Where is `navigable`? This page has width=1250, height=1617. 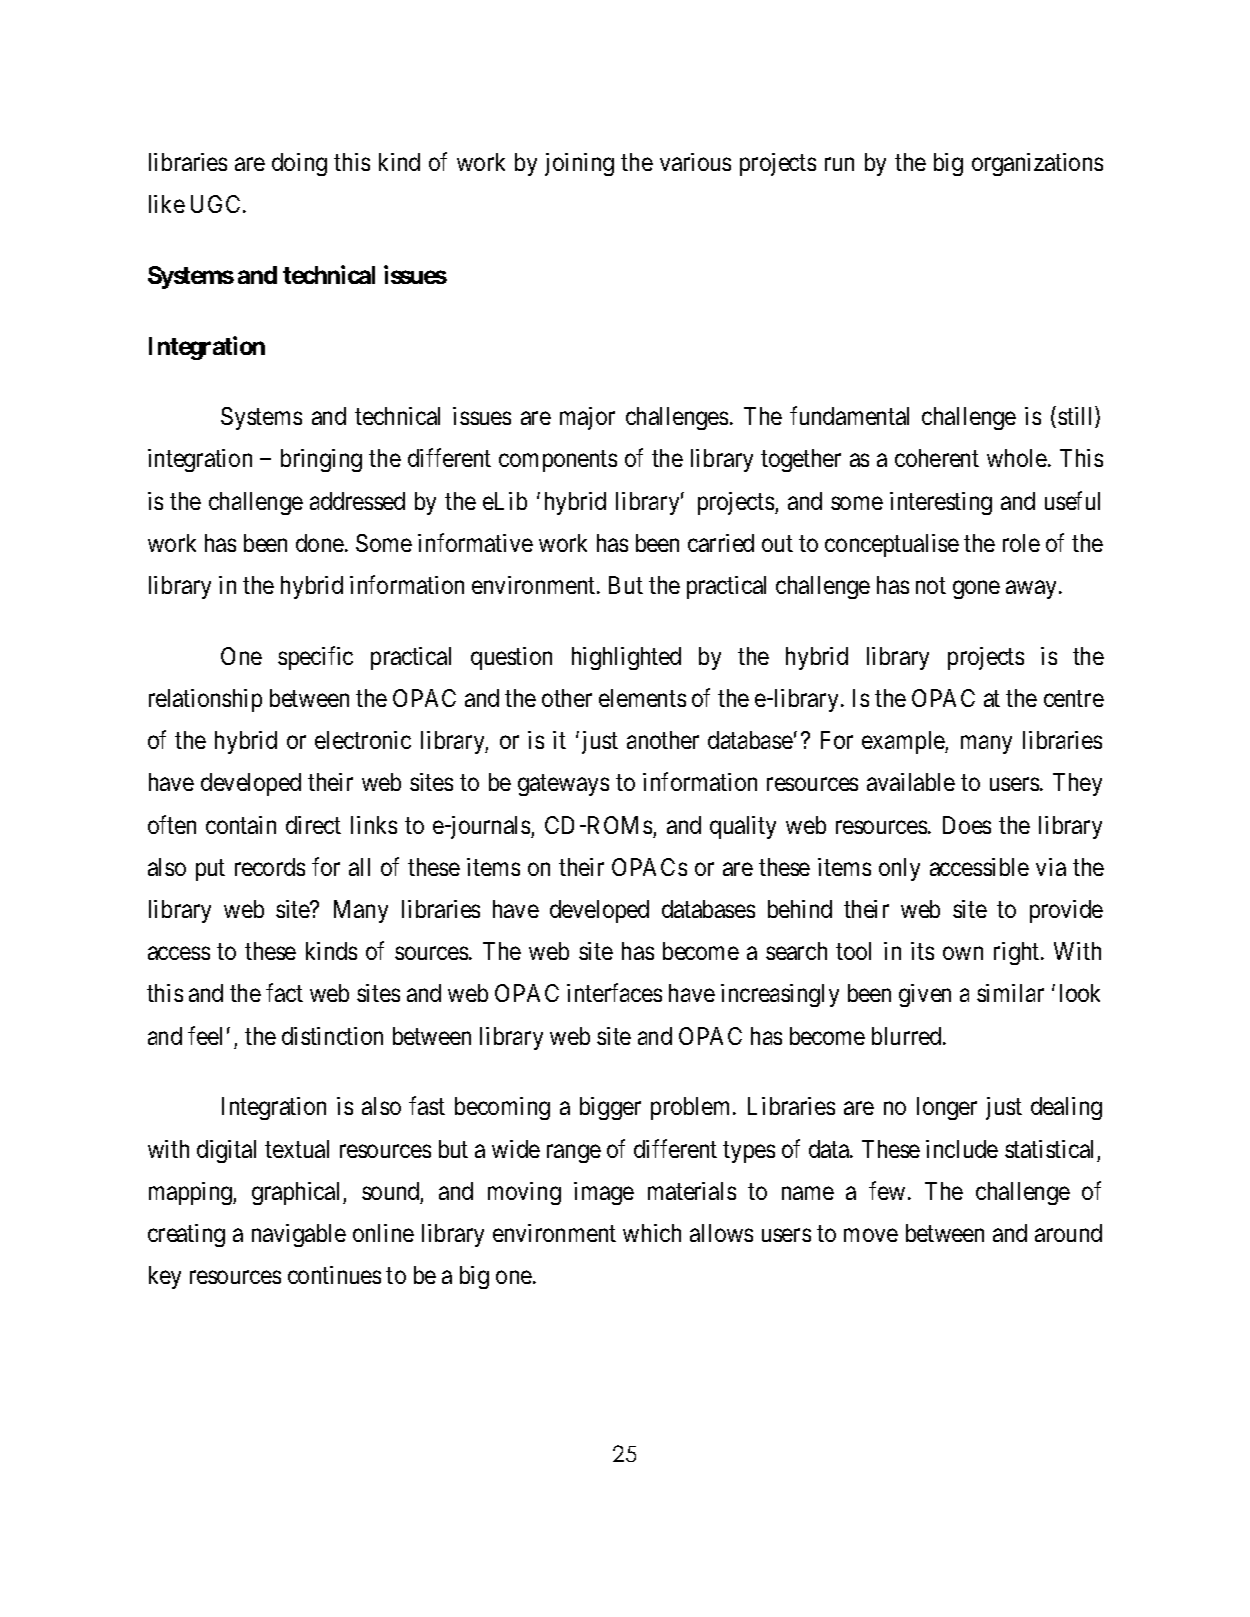 navigable is located at coordinates (299, 1235).
